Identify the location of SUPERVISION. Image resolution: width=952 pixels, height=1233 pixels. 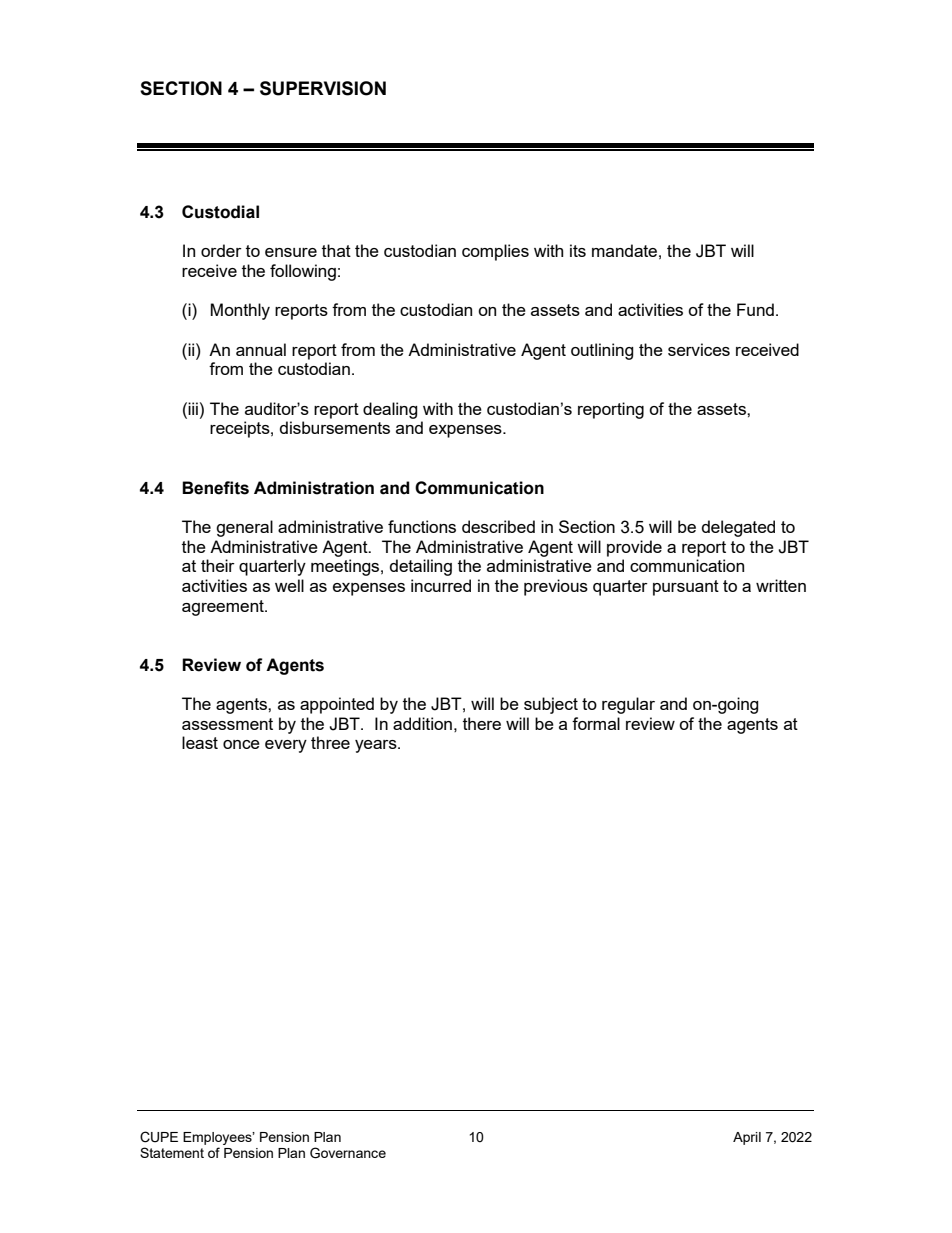
(323, 88).
